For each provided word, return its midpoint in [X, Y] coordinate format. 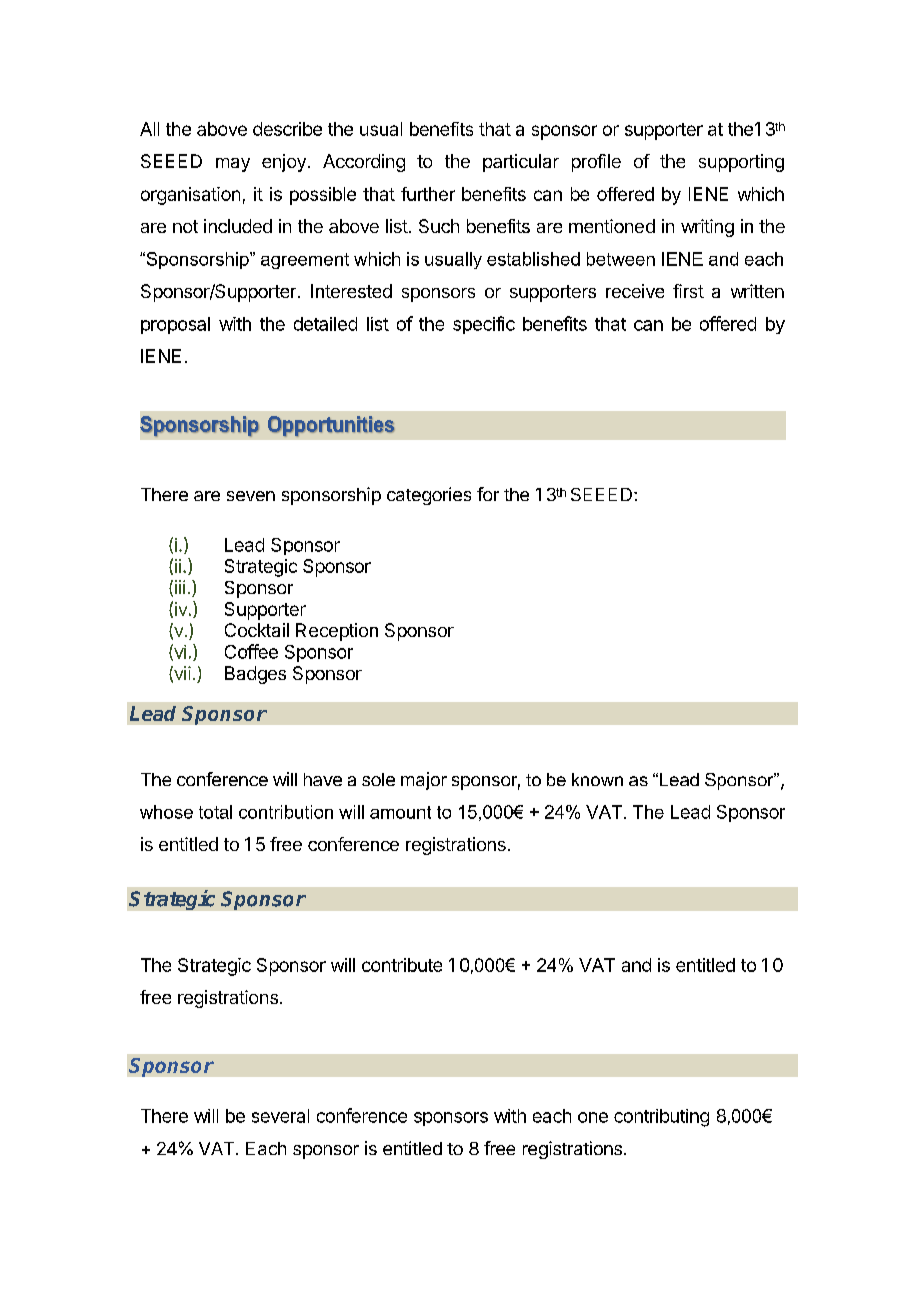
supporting [741, 163]
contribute [402, 965]
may [233, 165]
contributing [661, 1118]
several [280, 1116]
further [428, 194]
